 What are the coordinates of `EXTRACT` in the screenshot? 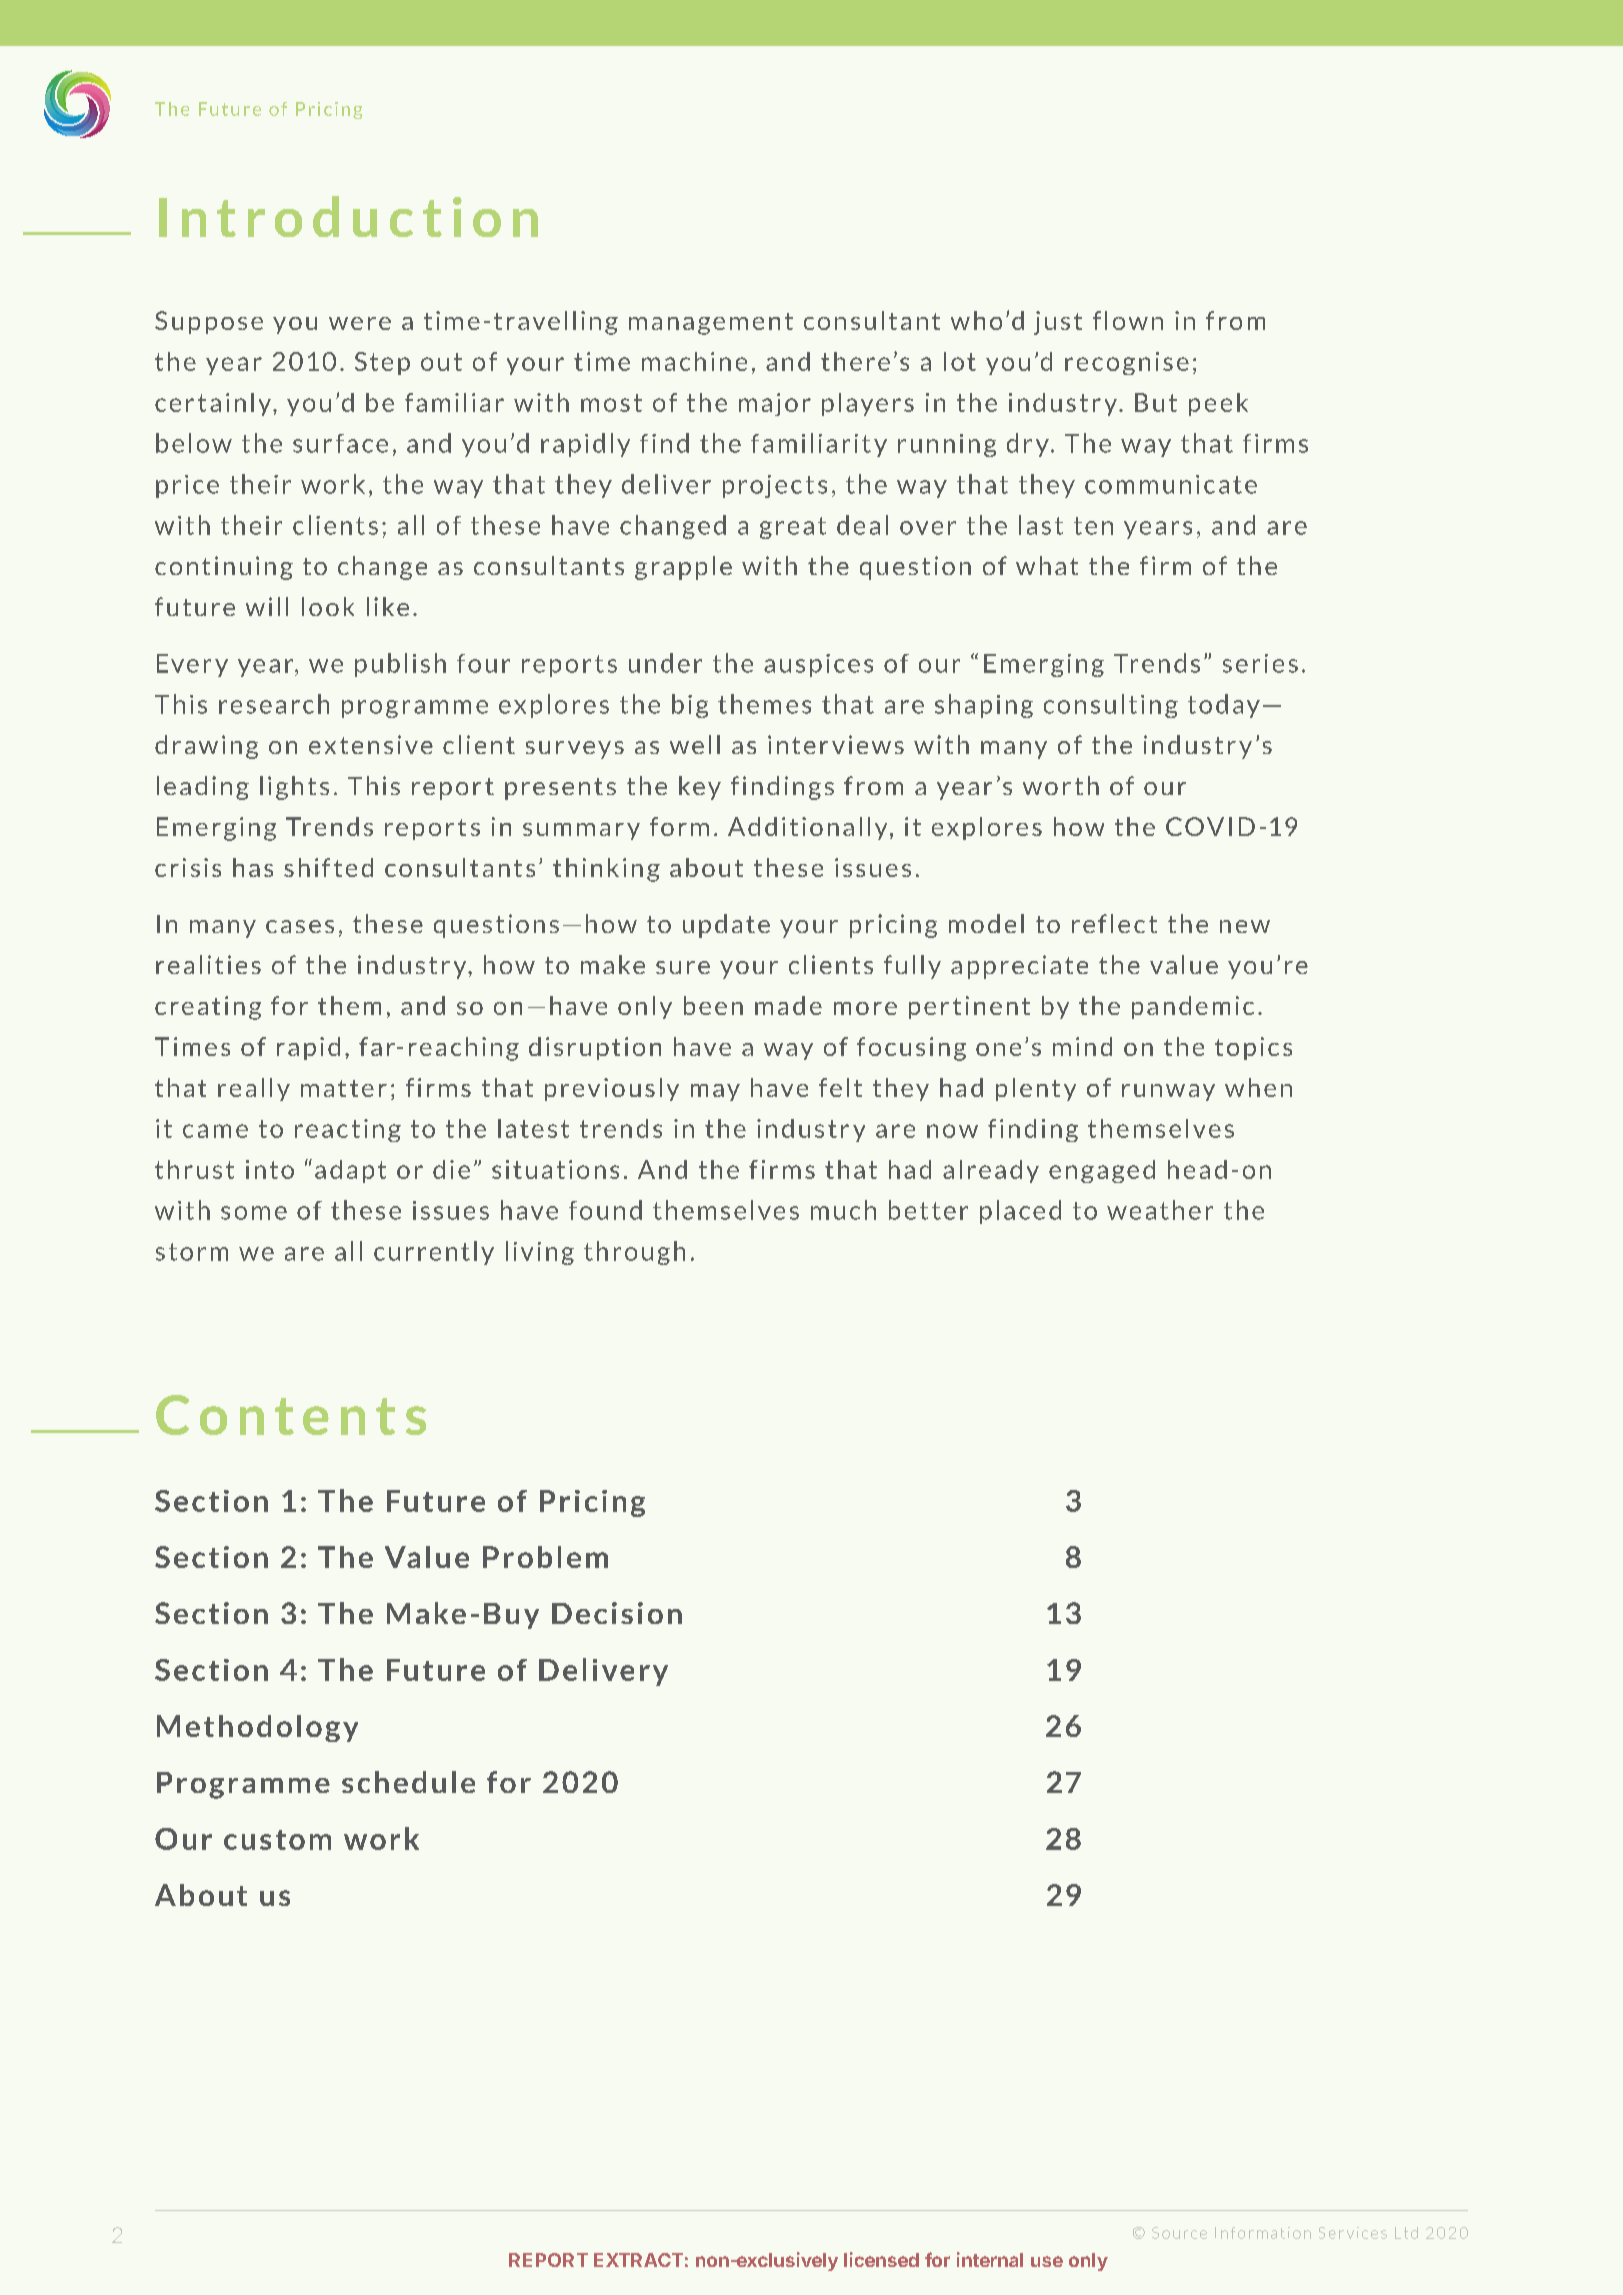 It's located at (638, 2260).
